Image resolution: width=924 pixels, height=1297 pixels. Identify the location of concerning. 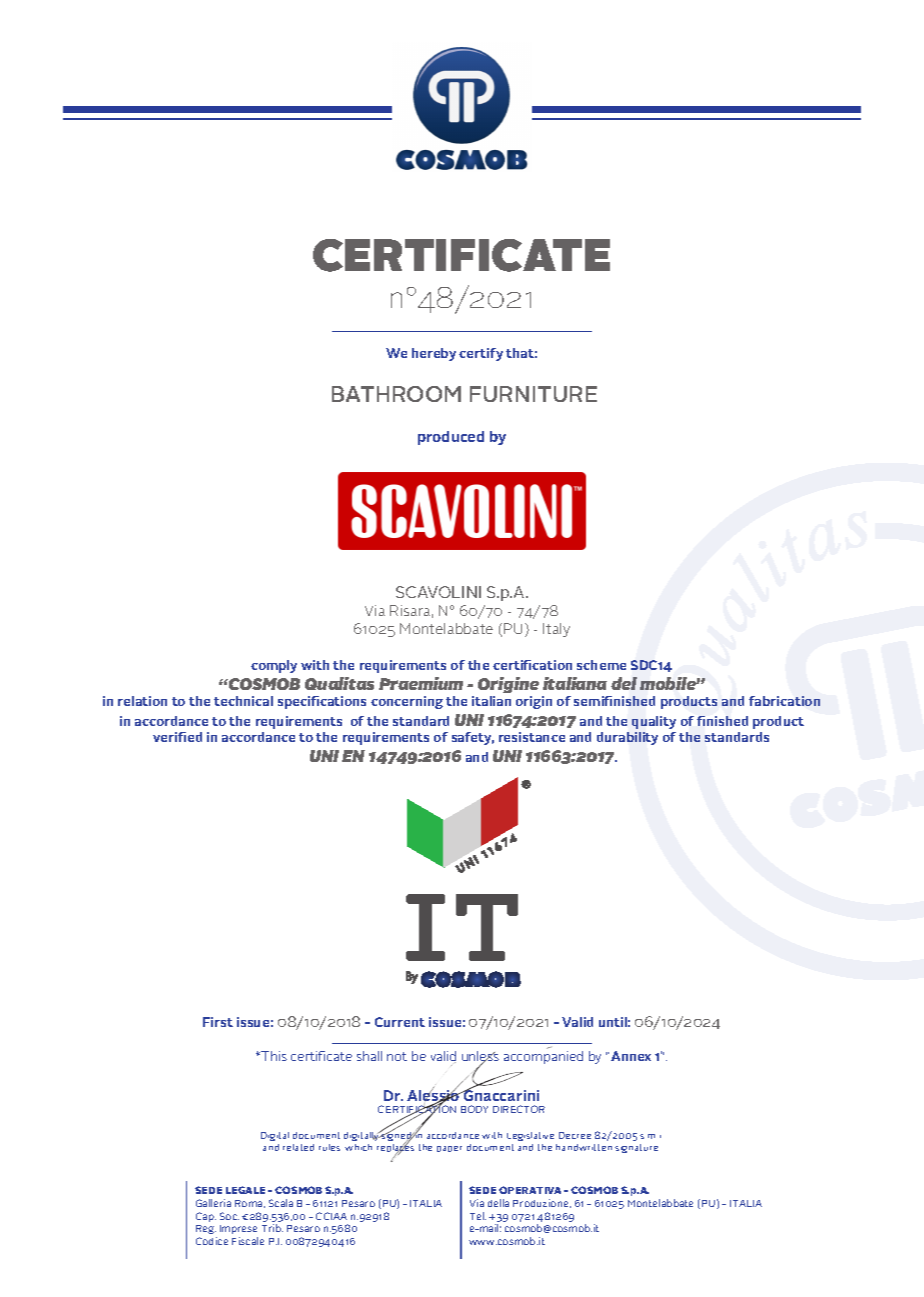
(407, 702).
